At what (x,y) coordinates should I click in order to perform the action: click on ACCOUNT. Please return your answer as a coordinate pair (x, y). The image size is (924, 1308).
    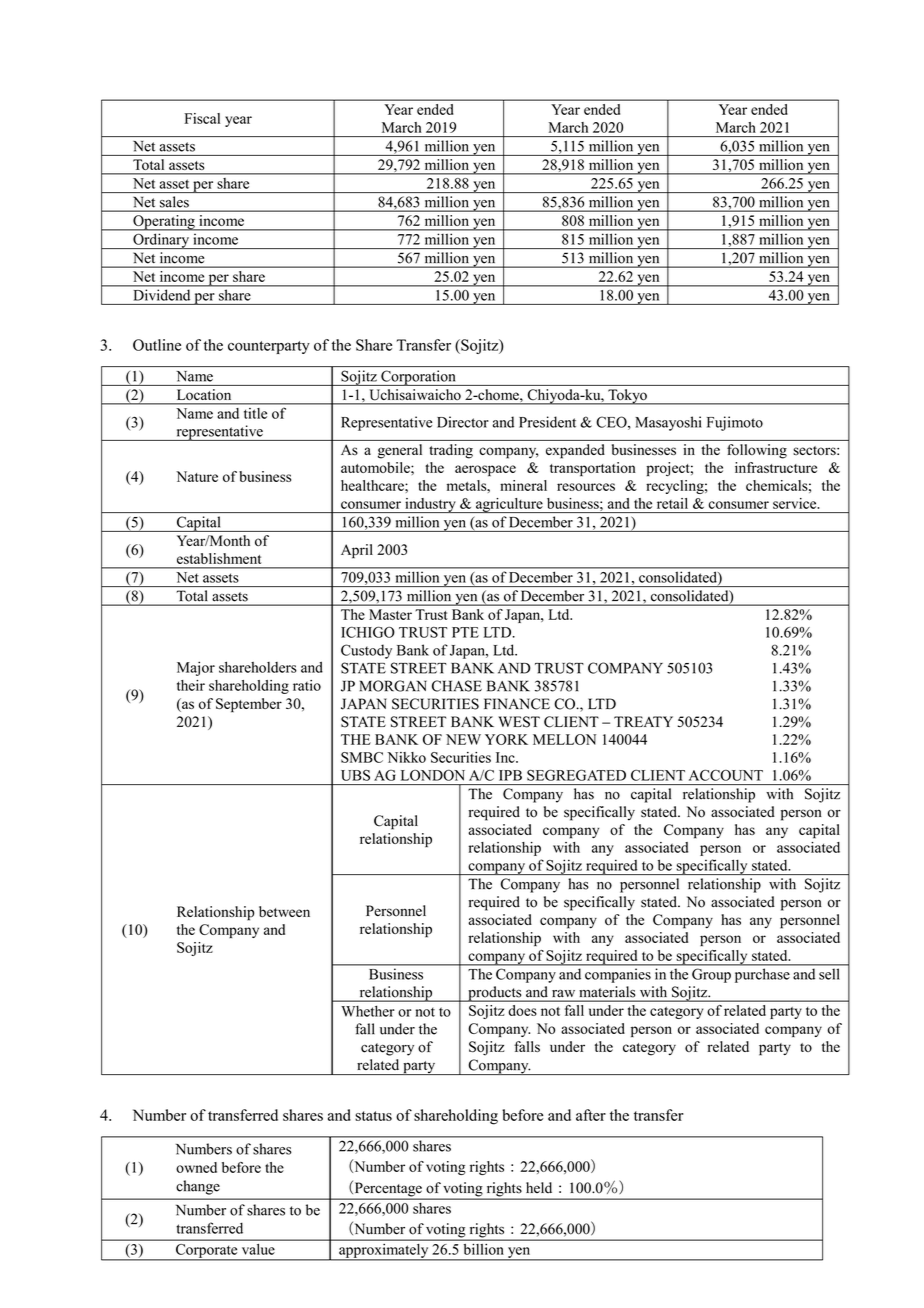
    Looking at the image, I should click on (726, 775).
